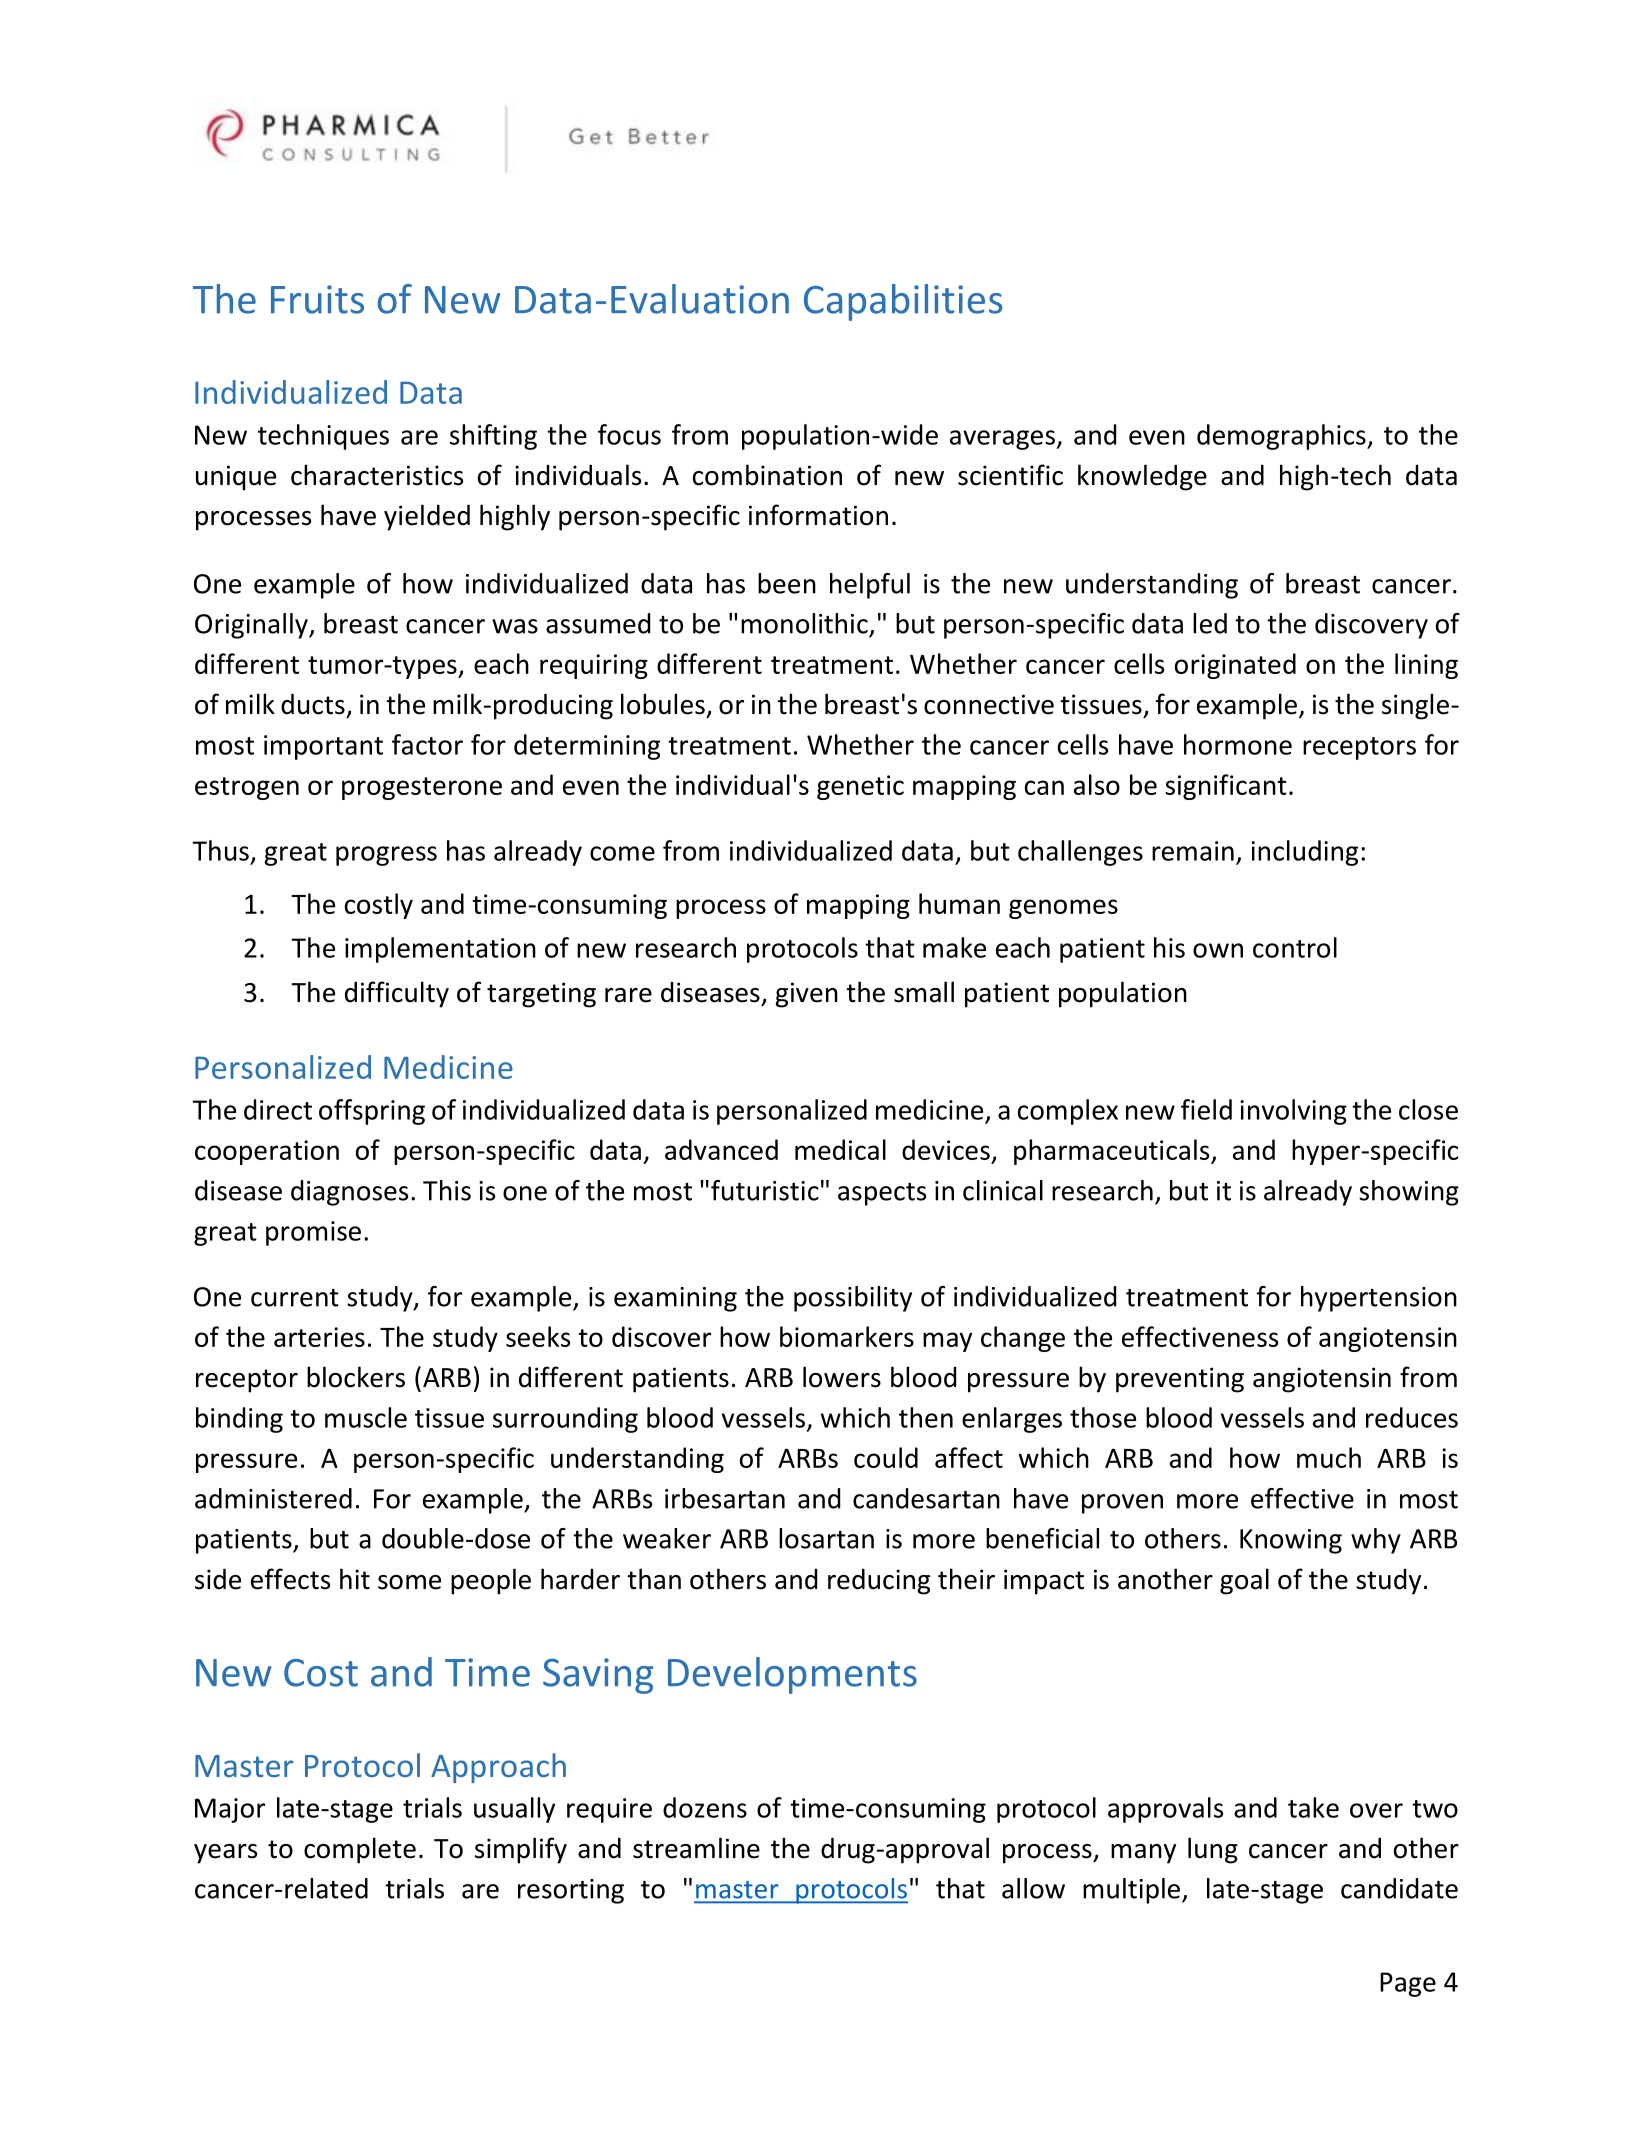  Describe the element at coordinates (1293, 1112) in the screenshot. I see `involving` at that location.
